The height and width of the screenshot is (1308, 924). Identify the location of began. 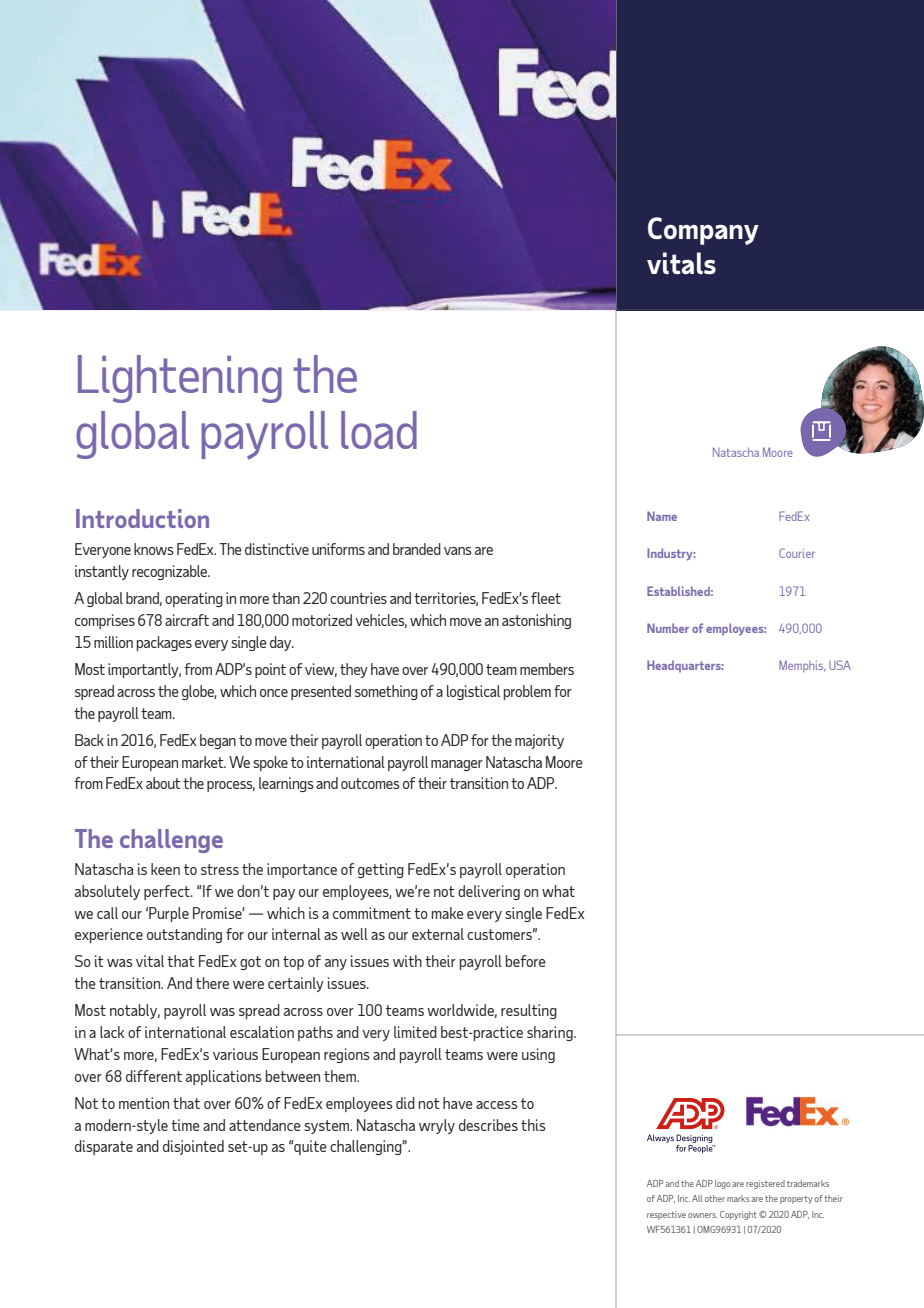
(218, 741).
